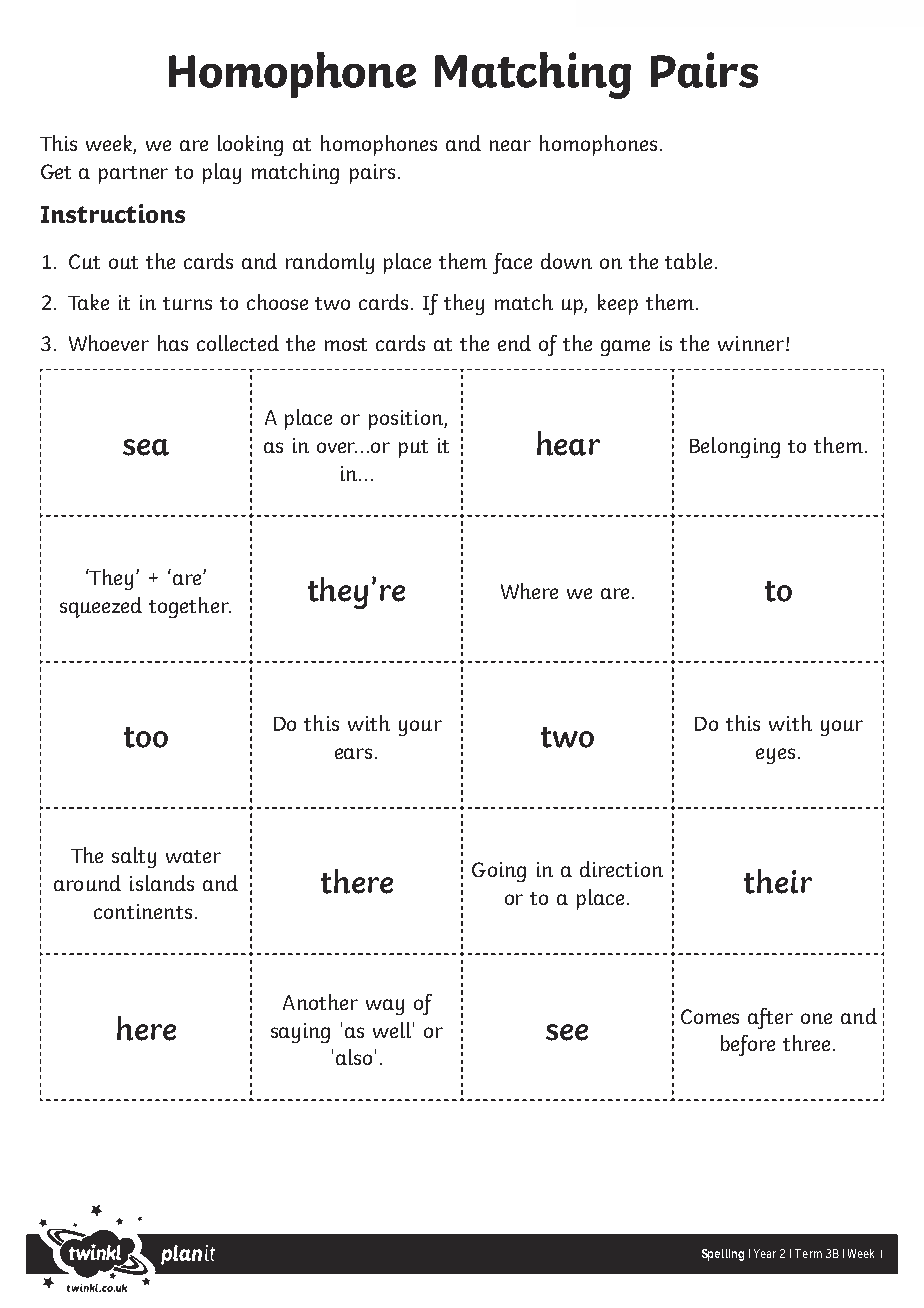 Image resolution: width=924 pixels, height=1308 pixels. What do you see at coordinates (621, 869) in the screenshot?
I see `direction` at bounding box center [621, 869].
